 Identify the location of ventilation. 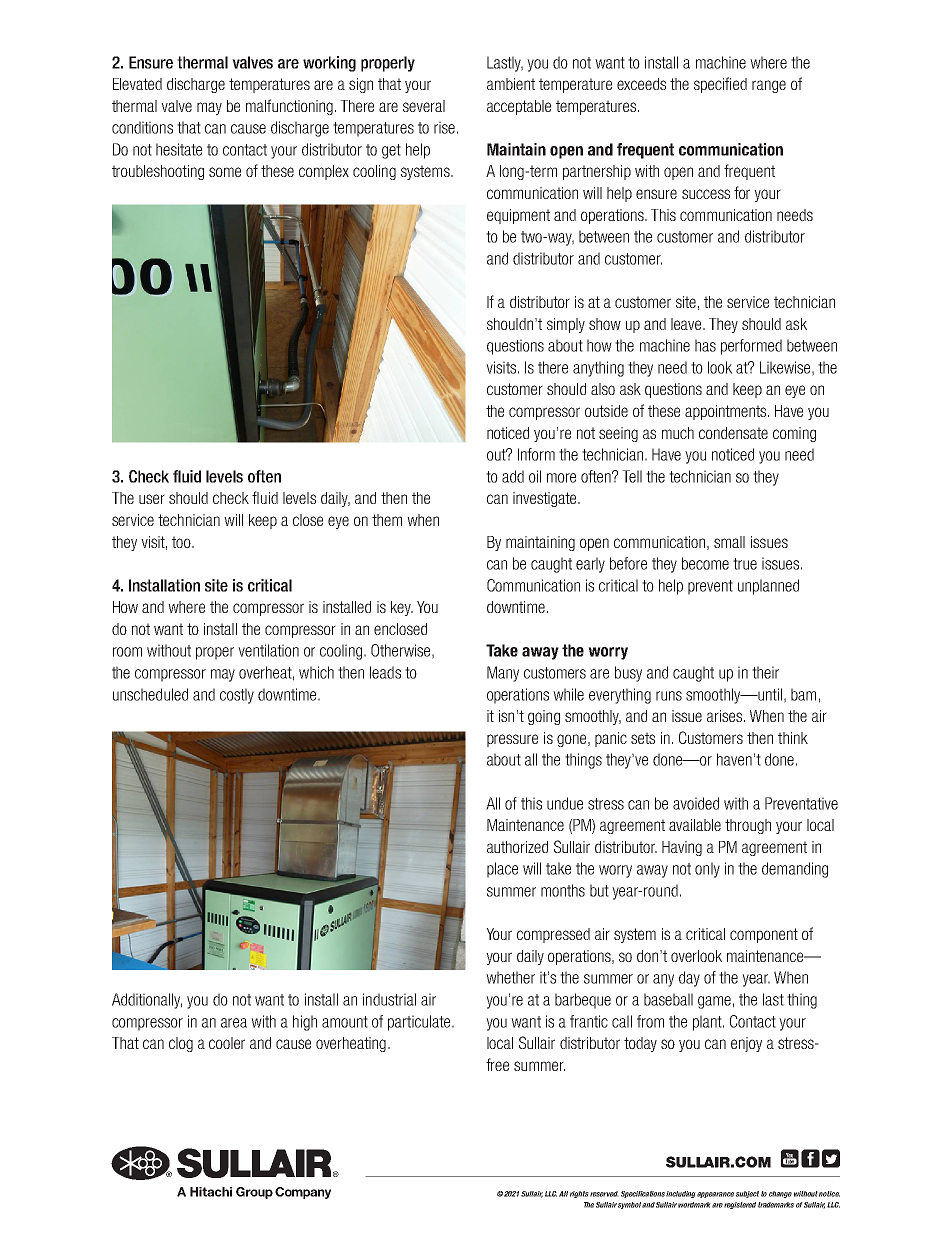
(268, 650).
